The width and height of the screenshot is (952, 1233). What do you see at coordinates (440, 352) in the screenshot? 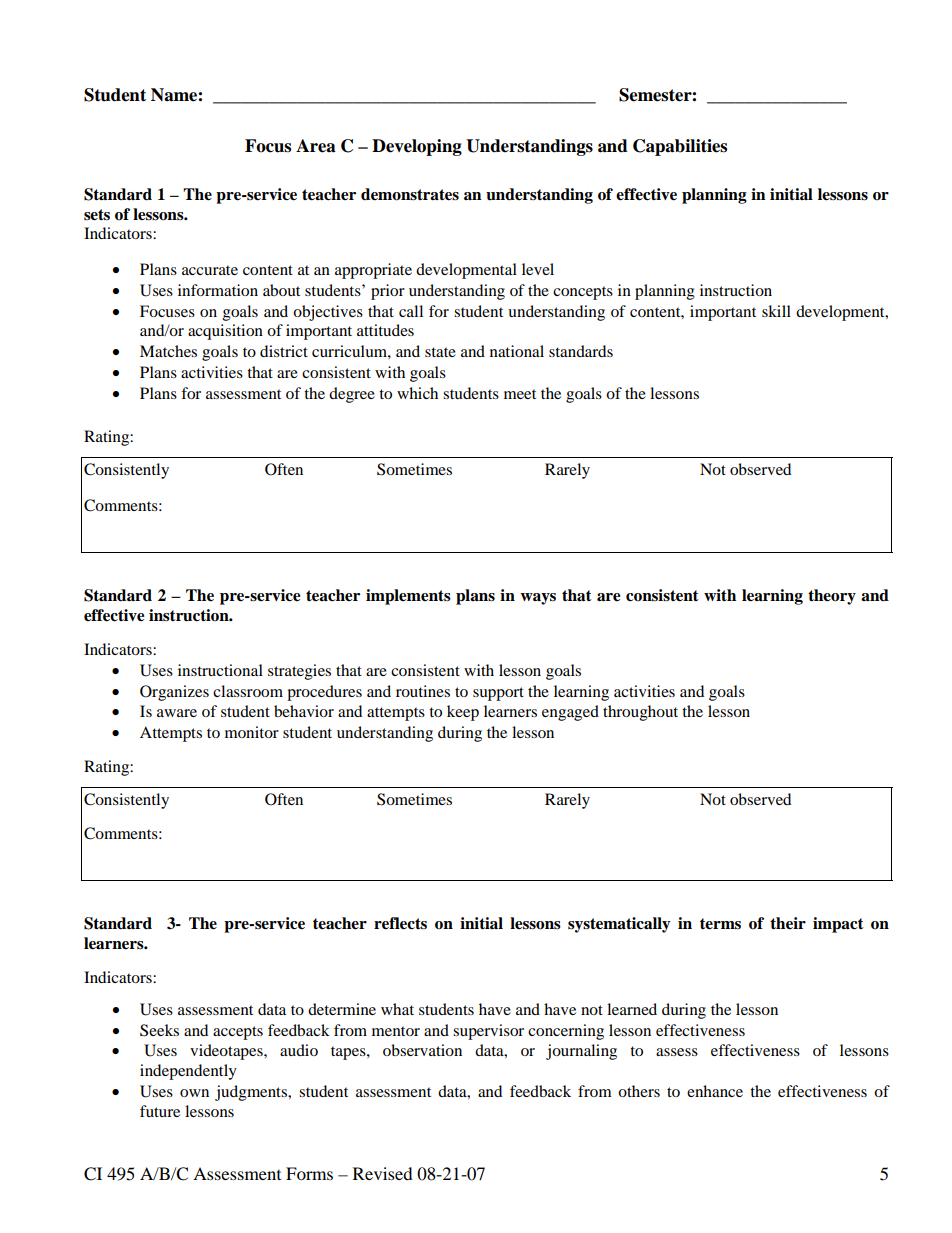
I see `state` at bounding box center [440, 352].
